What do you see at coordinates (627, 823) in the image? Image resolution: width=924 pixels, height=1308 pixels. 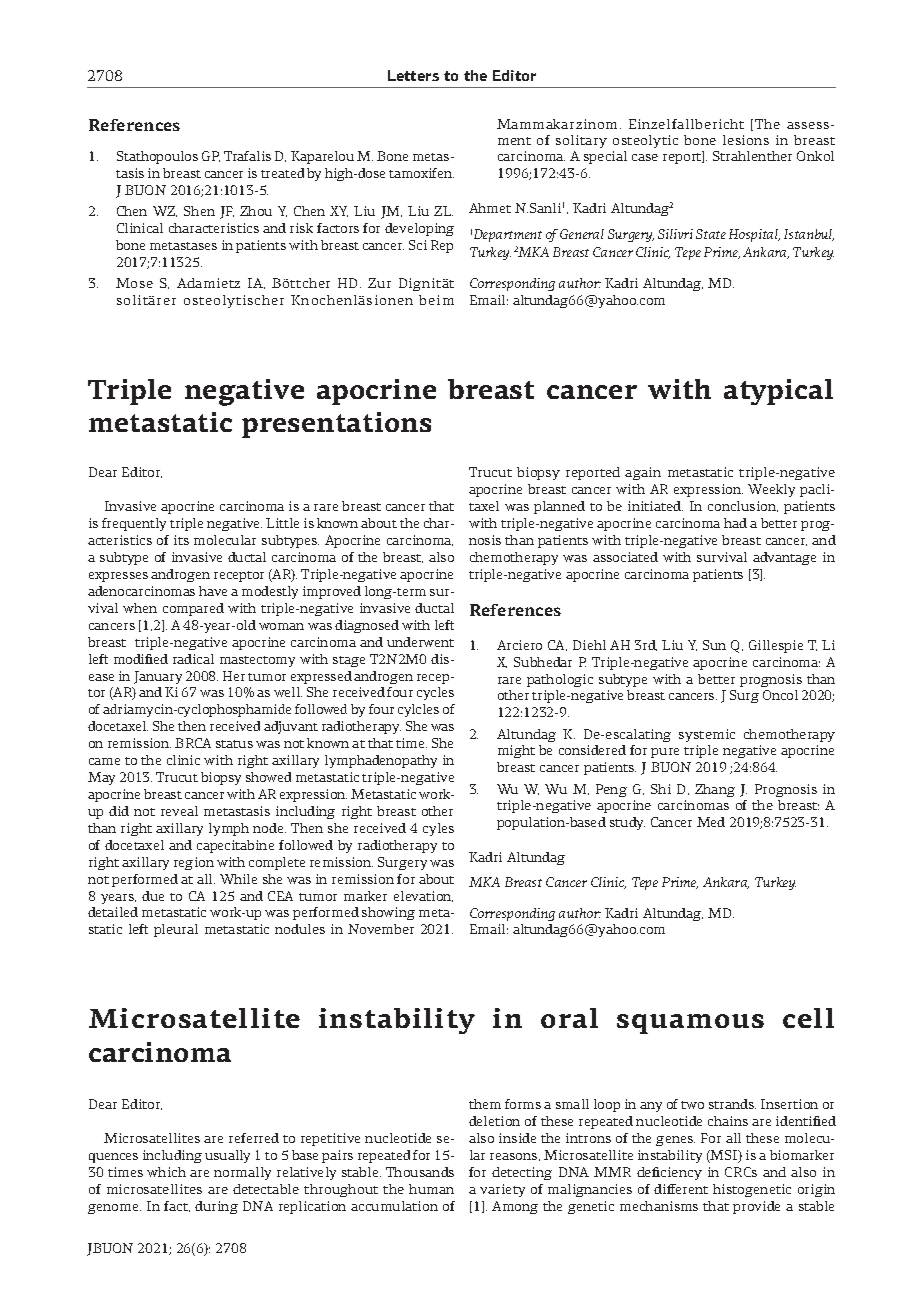 I see `study` at bounding box center [627, 823].
